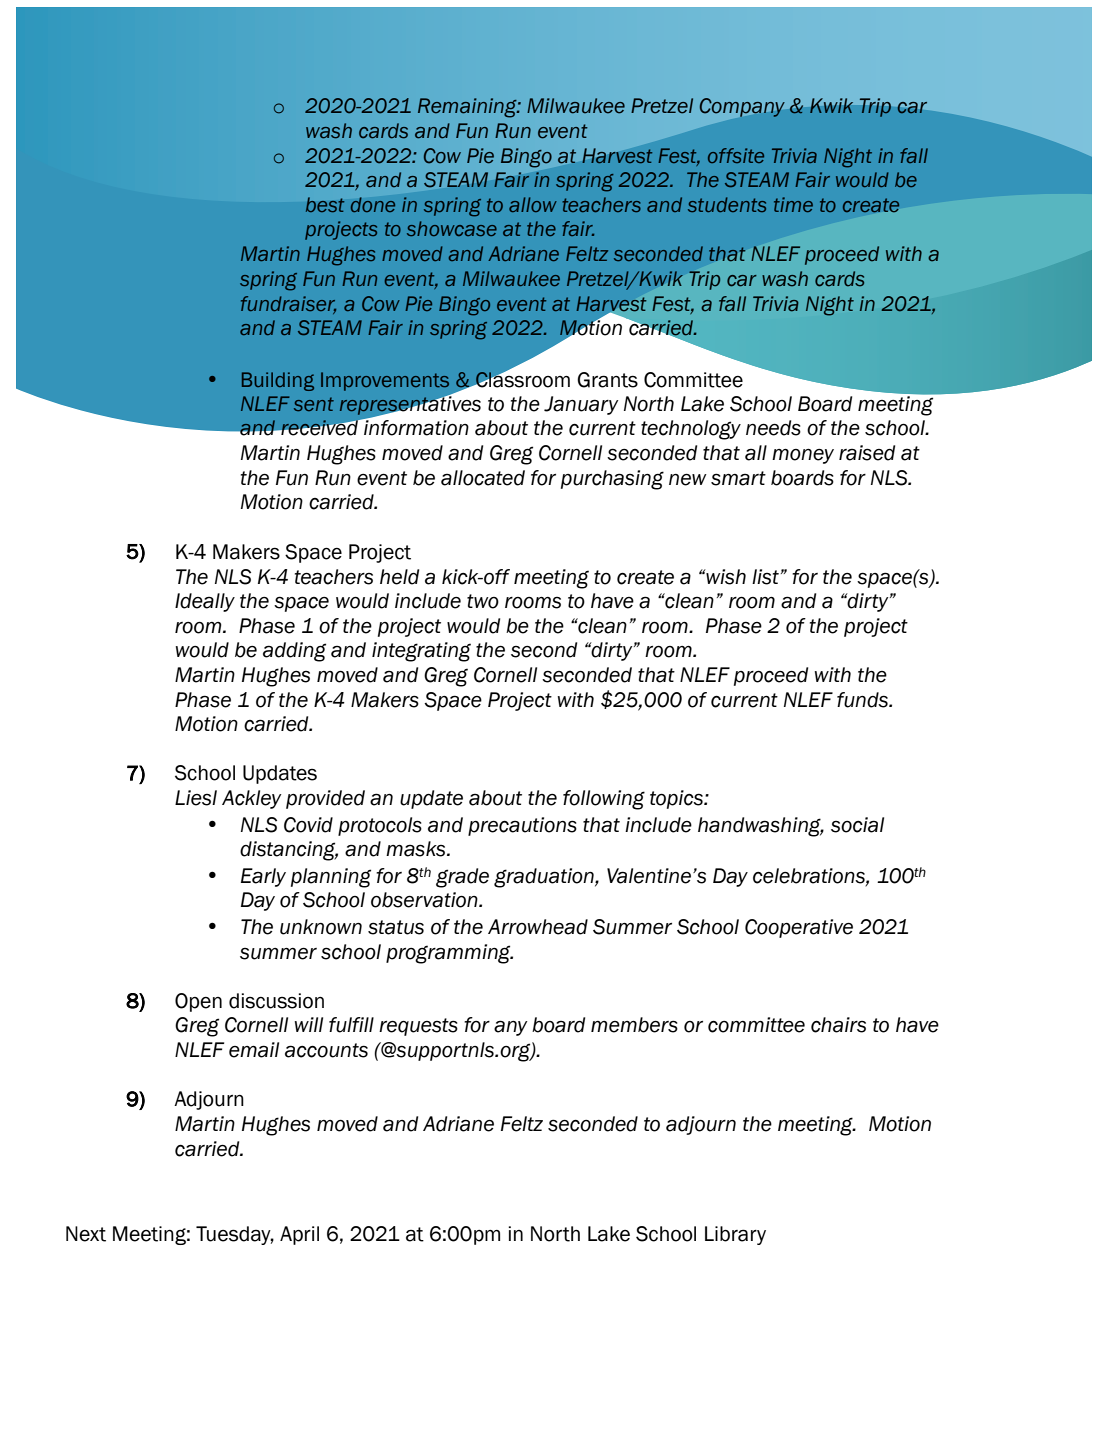 This page has height=1434, width=1108. I want to click on topics, so click(677, 799).
